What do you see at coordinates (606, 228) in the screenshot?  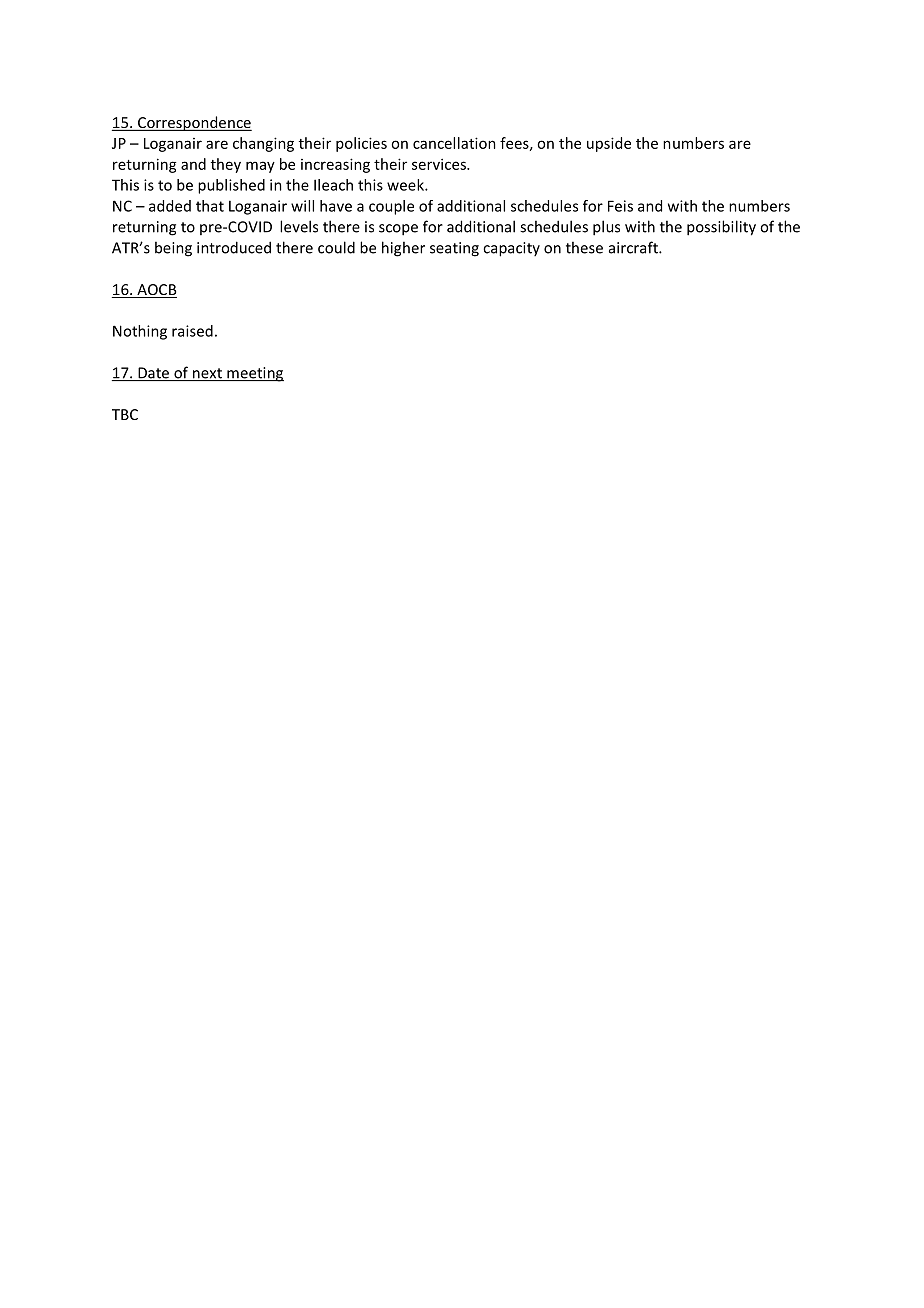 I see `plus` at bounding box center [606, 228].
